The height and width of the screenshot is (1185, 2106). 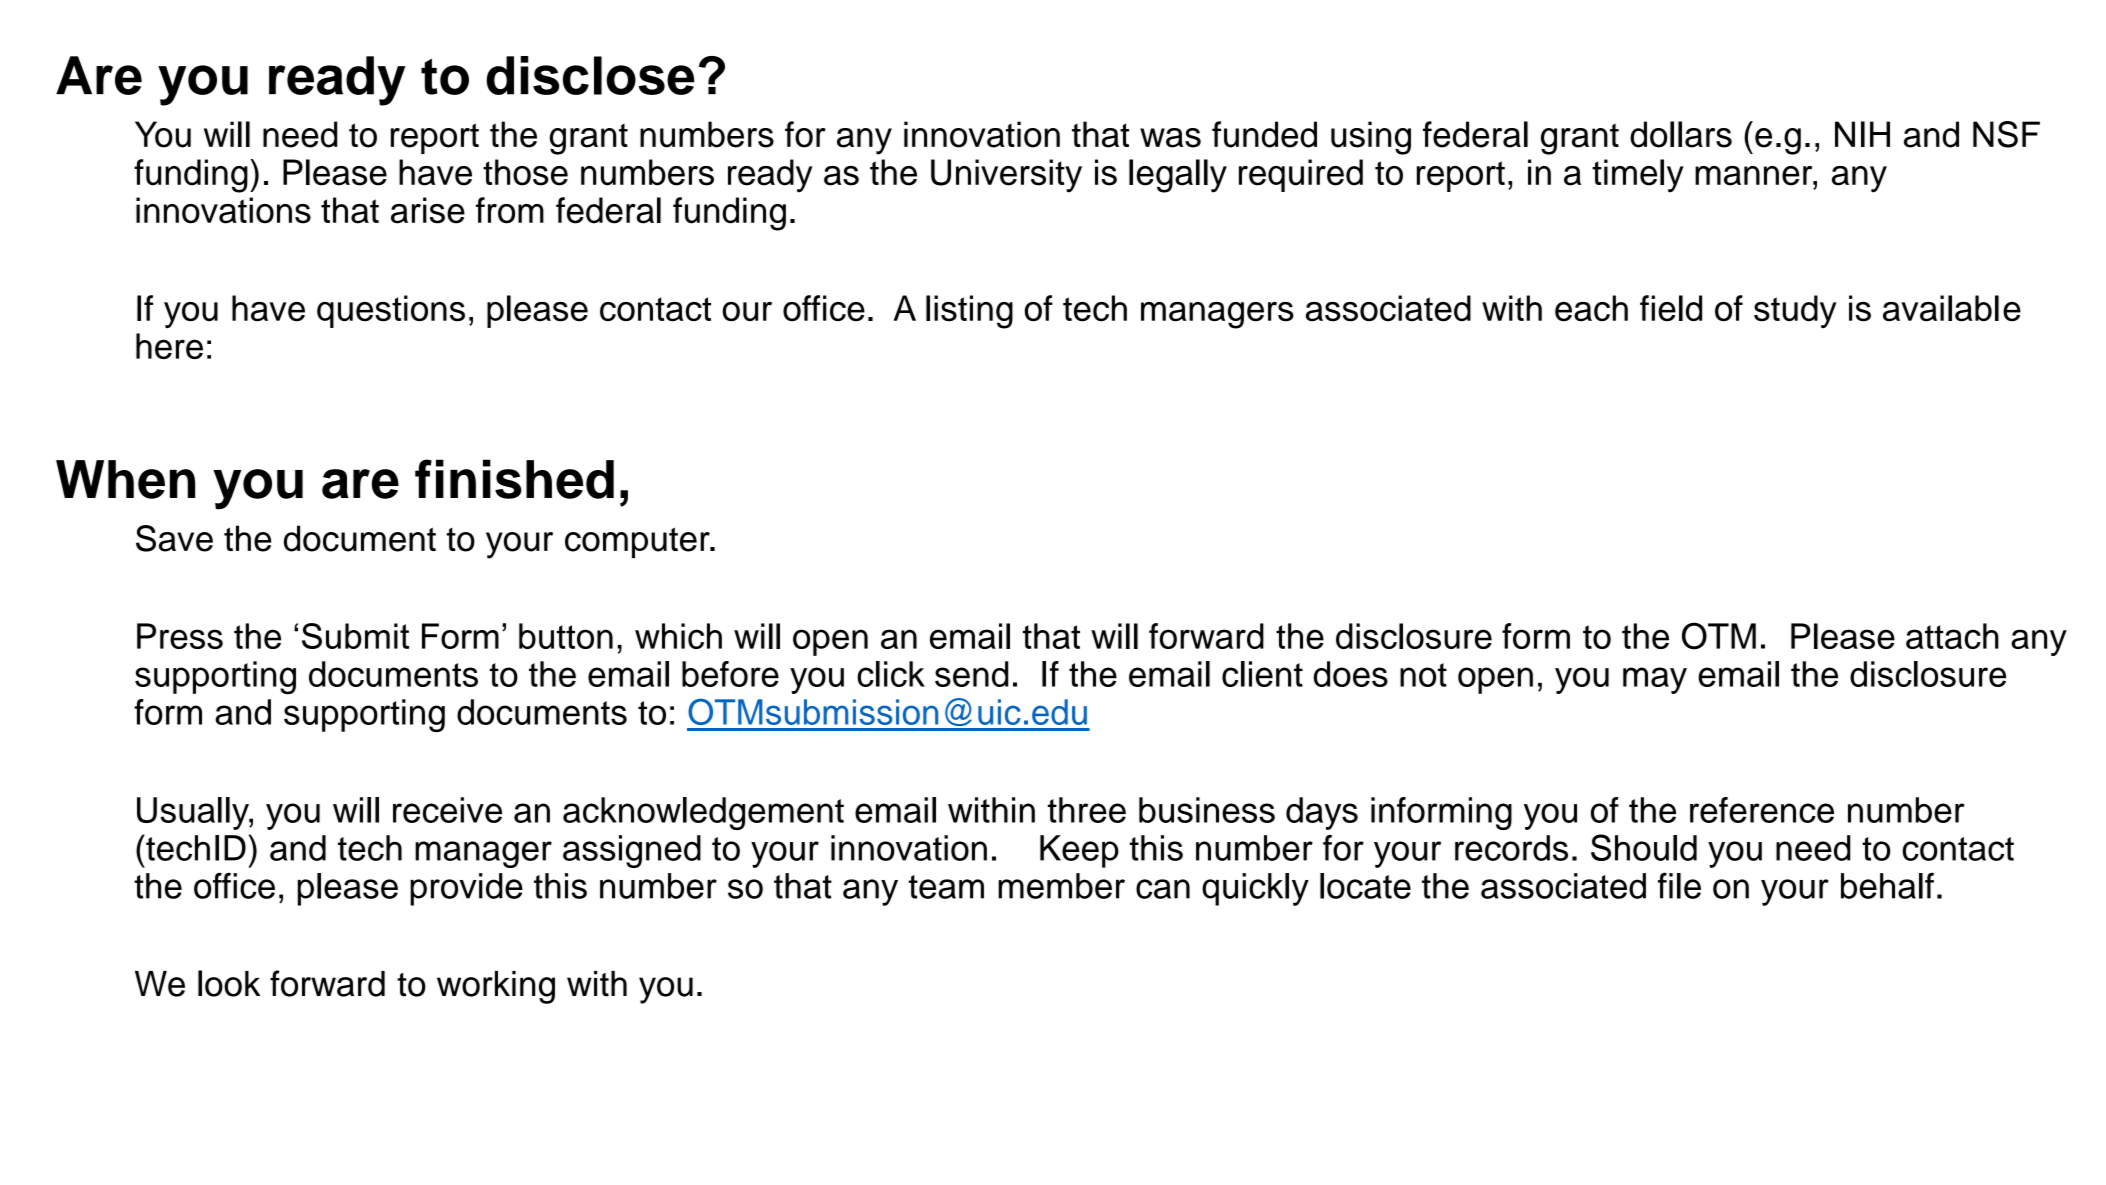 I want to click on look, so click(x=229, y=983).
